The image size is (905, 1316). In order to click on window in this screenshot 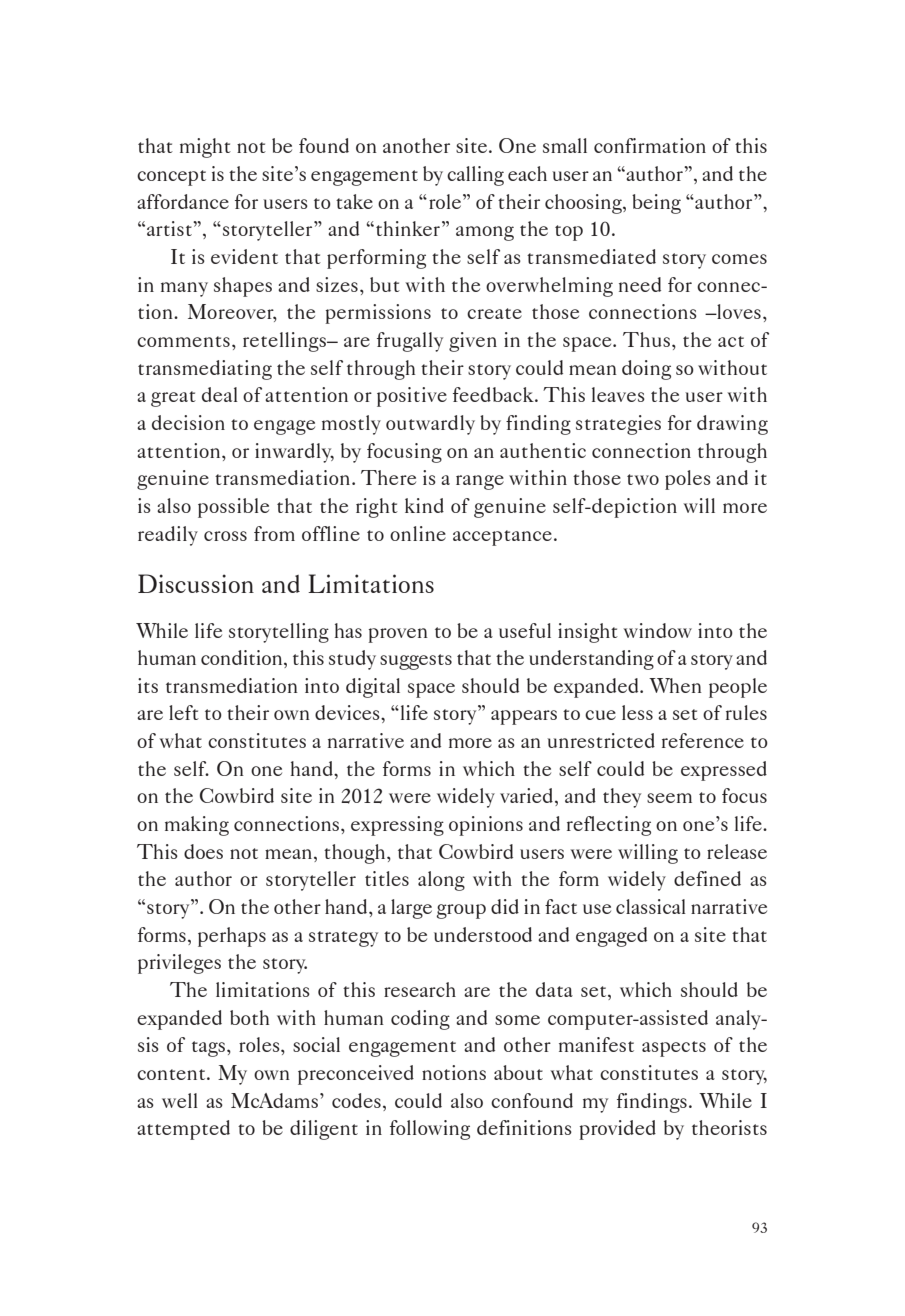, I will do `click(657, 630)`.
